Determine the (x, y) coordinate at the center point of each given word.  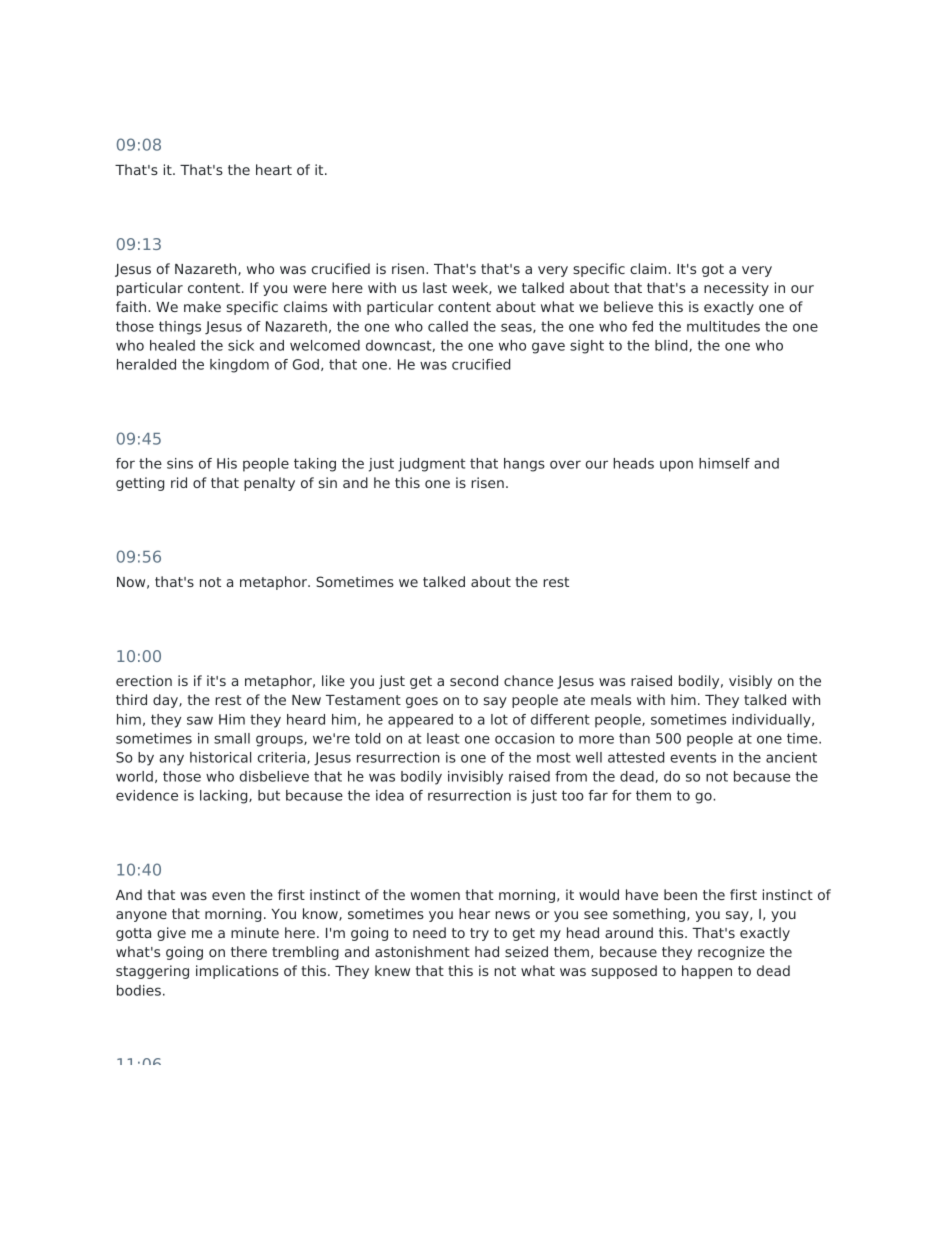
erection (144, 680)
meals (611, 699)
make (202, 306)
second (474, 680)
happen (707, 972)
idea (390, 795)
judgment (431, 465)
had (487, 951)
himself (724, 463)
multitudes (723, 326)
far (598, 795)
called (448, 326)
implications (237, 972)
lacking (225, 797)
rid (179, 482)
